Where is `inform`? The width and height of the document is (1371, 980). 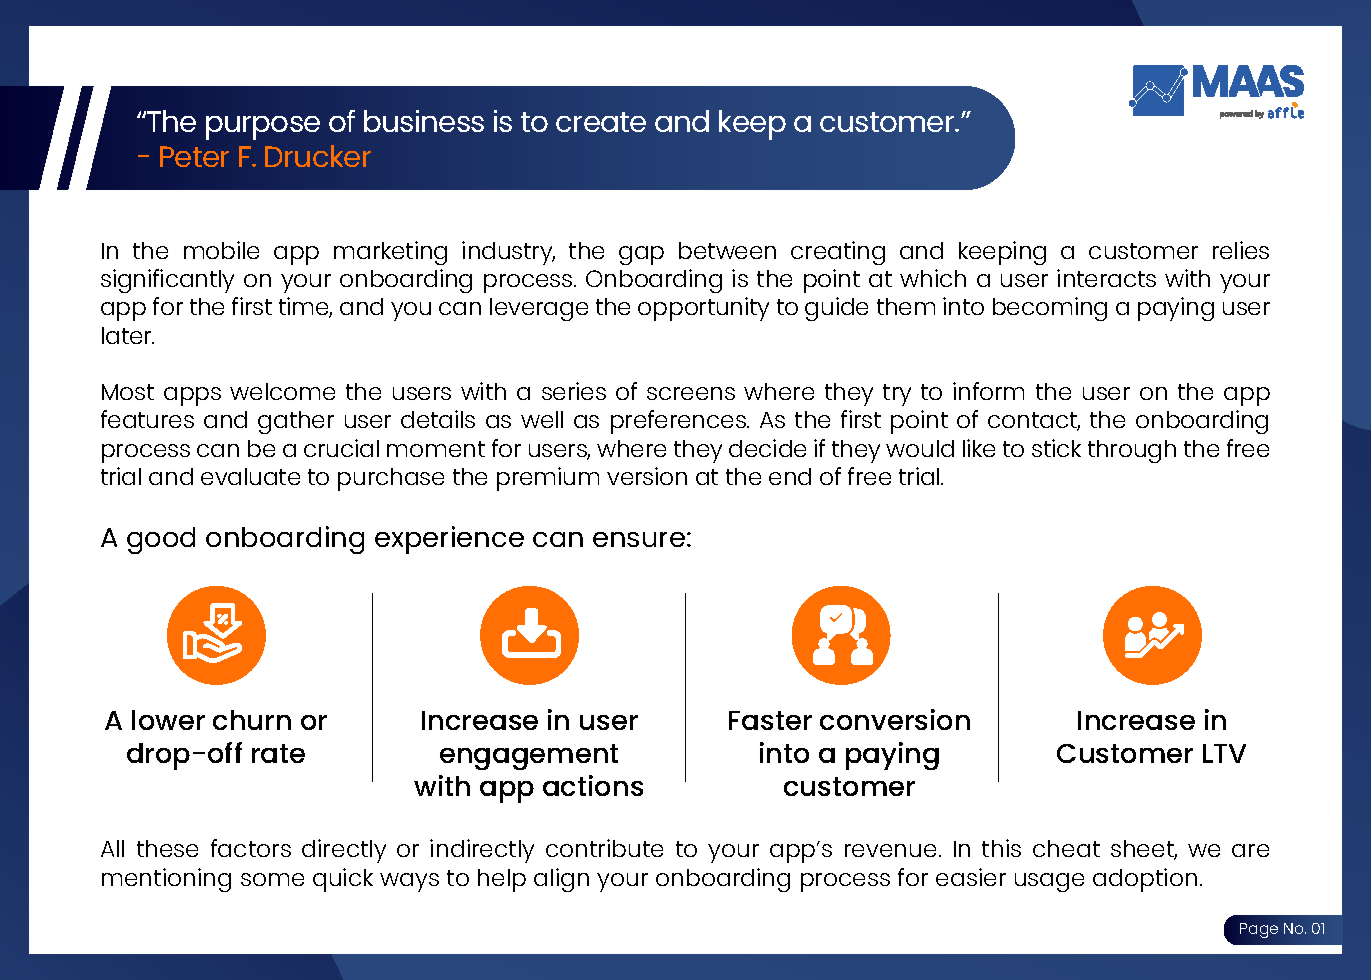 inform is located at coordinates (988, 391).
